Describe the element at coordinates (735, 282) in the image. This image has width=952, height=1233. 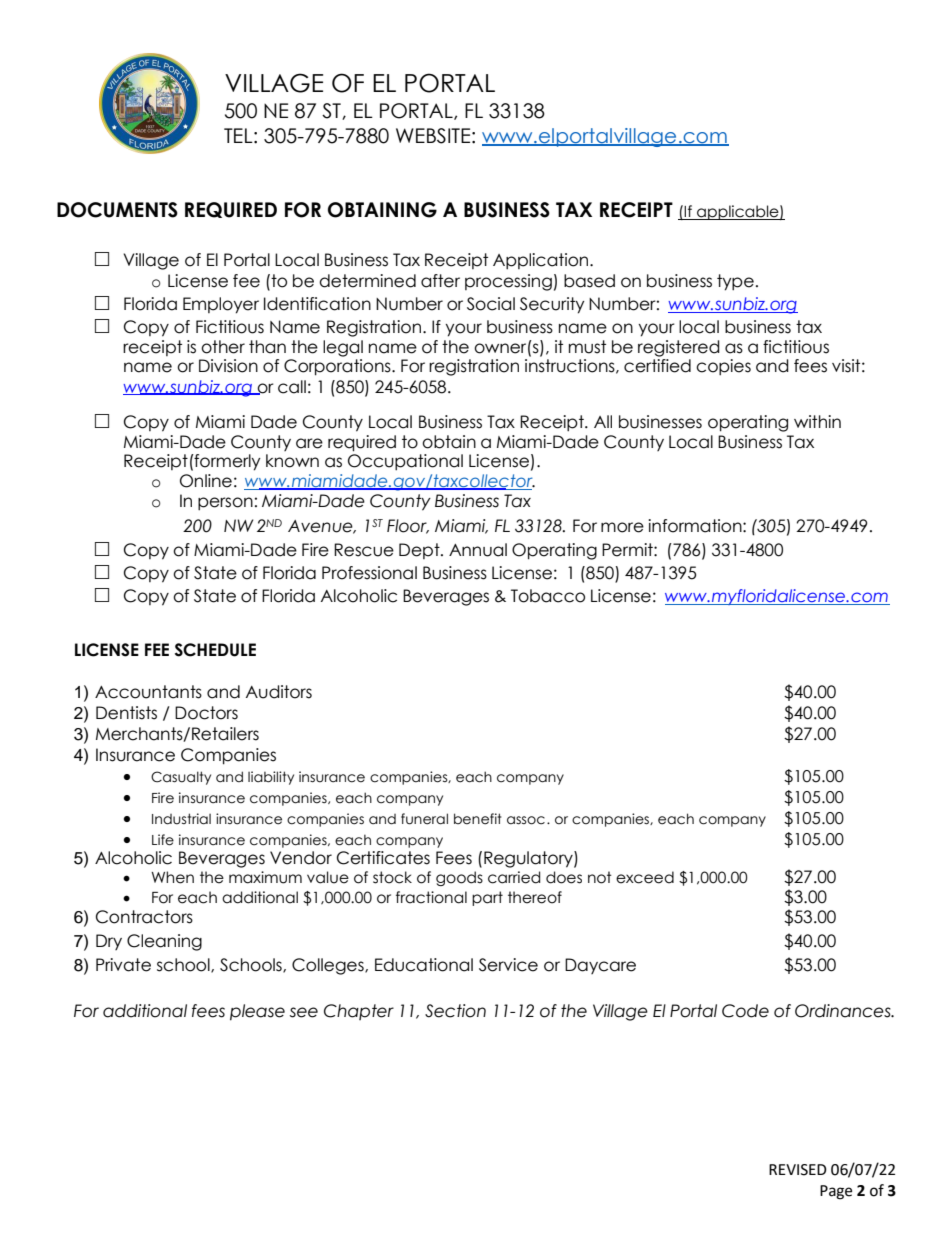
I see `type` at that location.
